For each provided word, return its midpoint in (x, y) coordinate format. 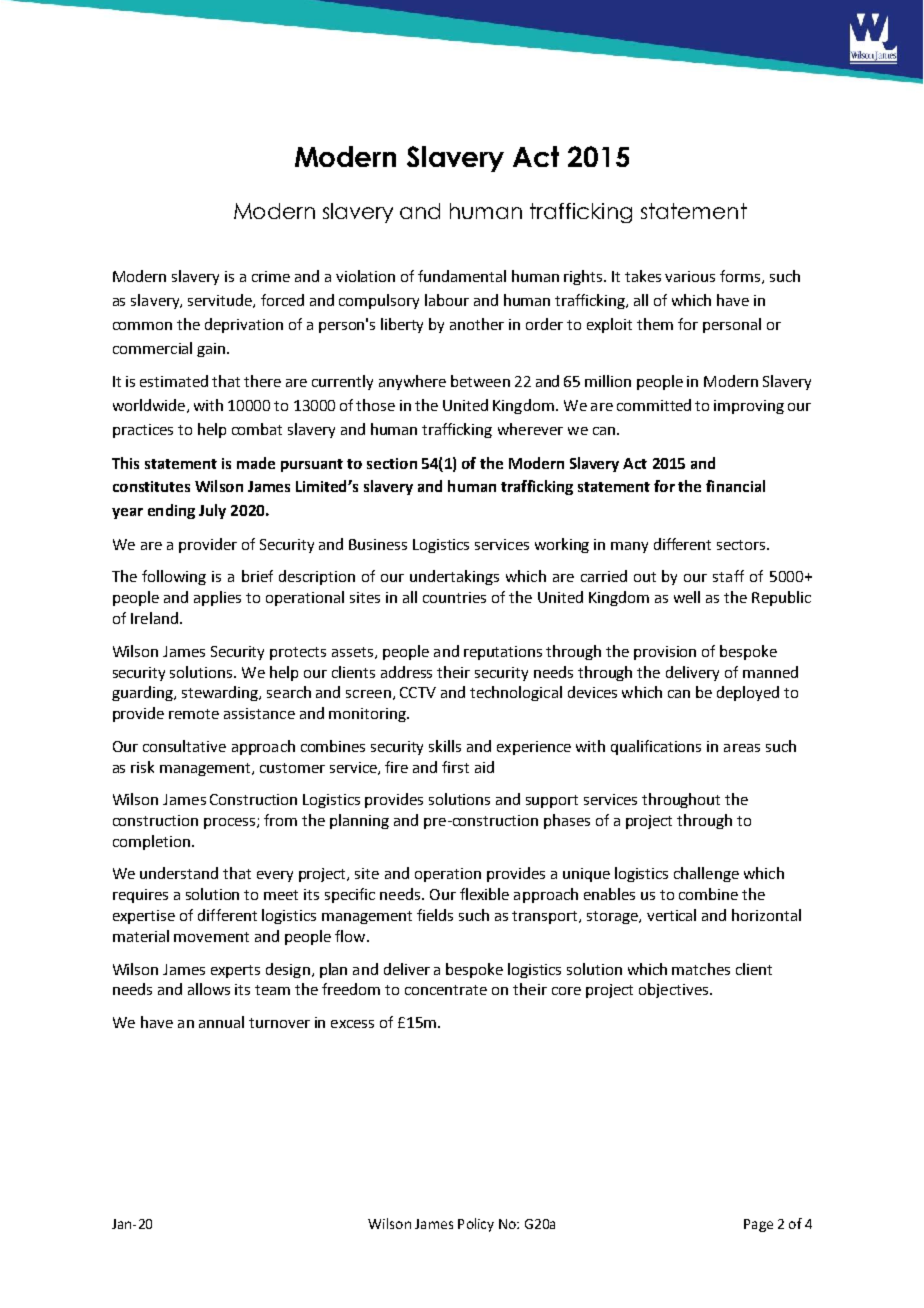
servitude (221, 301)
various (690, 276)
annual (221, 1022)
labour (447, 300)
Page (758, 1225)
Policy (476, 1225)
